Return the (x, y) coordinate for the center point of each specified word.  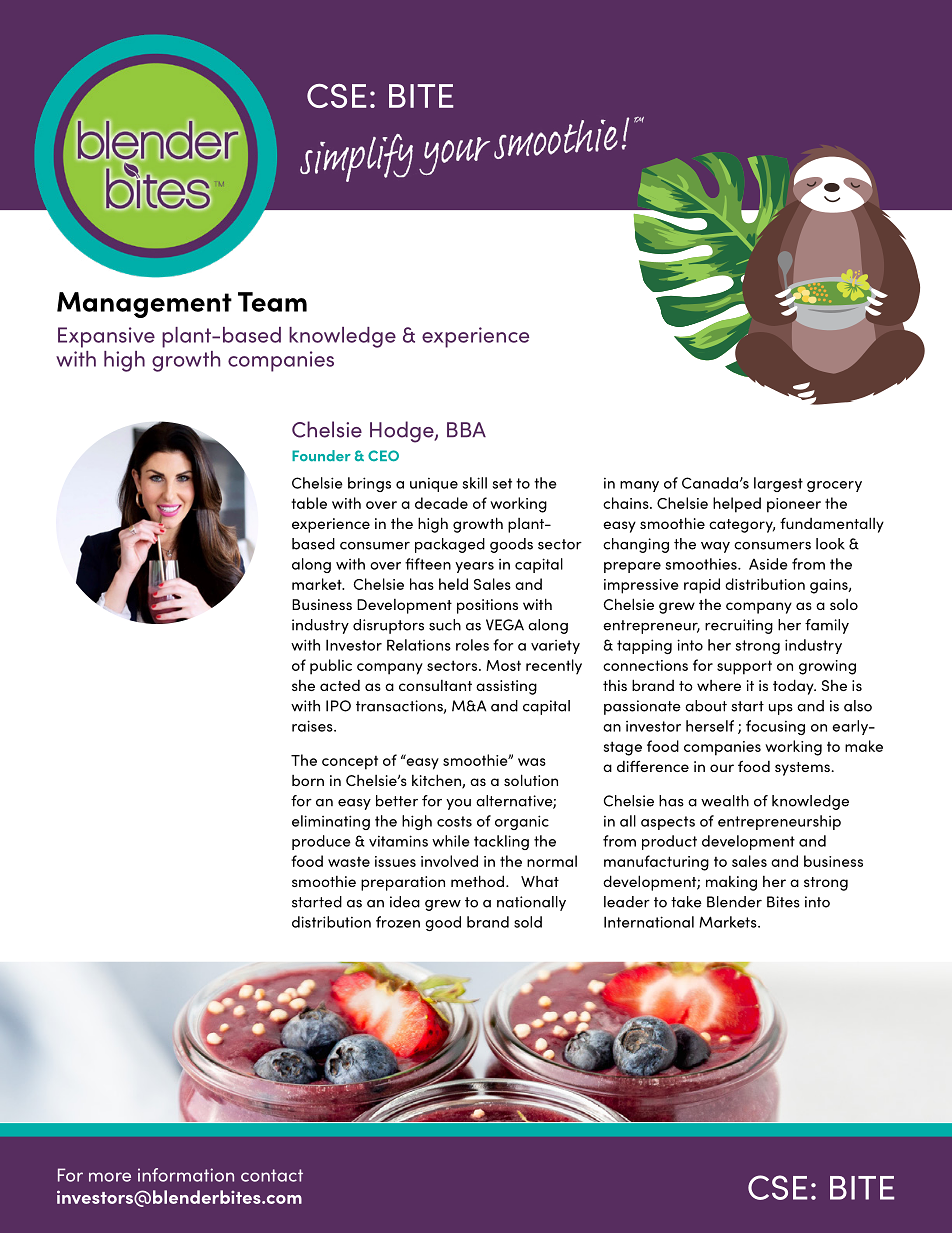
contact (272, 1175)
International (649, 922)
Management (144, 305)
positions (487, 606)
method (479, 881)
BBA (466, 429)
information (186, 1175)
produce (321, 842)
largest (778, 484)
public (331, 667)
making (731, 883)
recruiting (739, 626)
